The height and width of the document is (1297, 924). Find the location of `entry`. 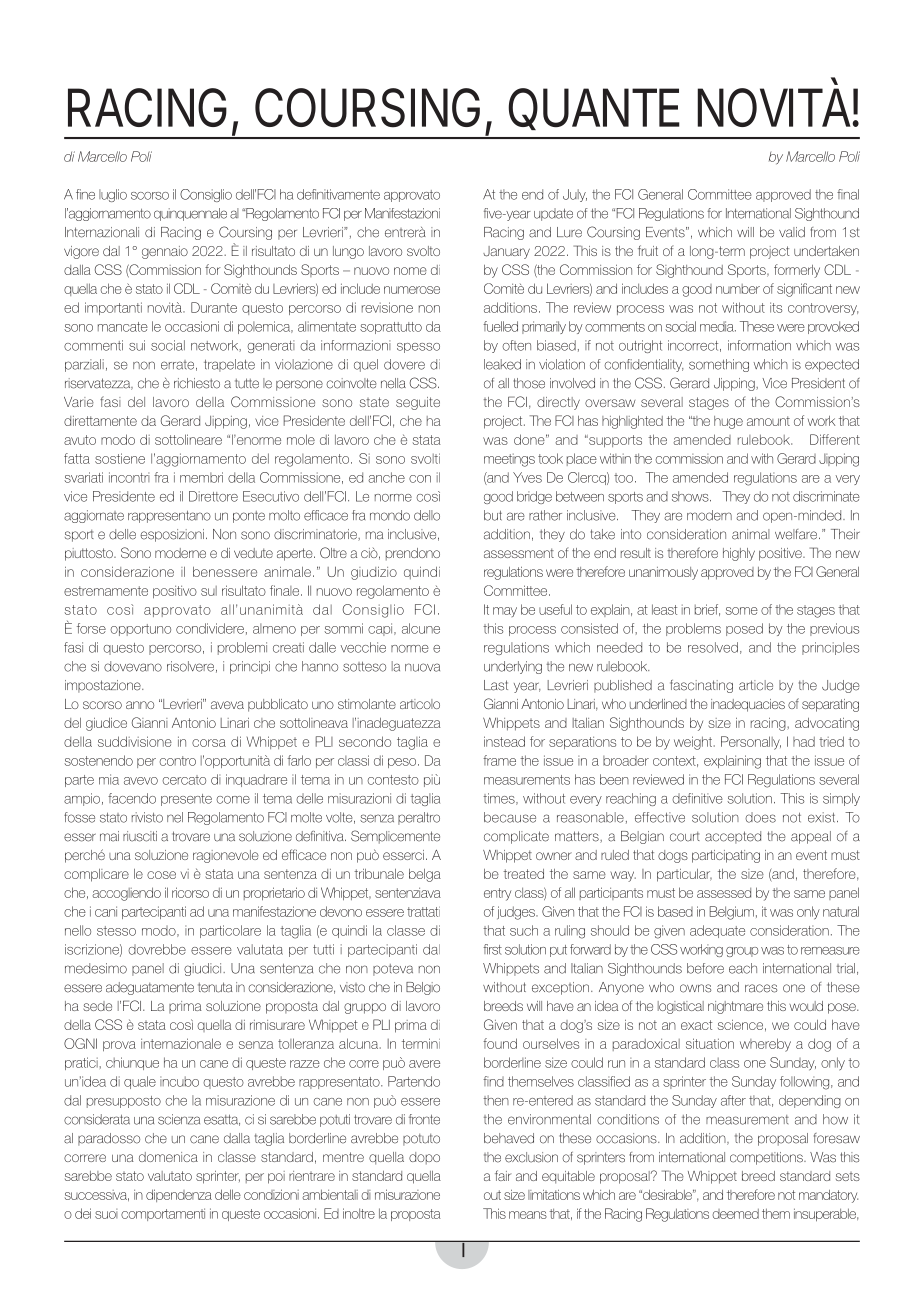

entry is located at coordinates (497, 894).
